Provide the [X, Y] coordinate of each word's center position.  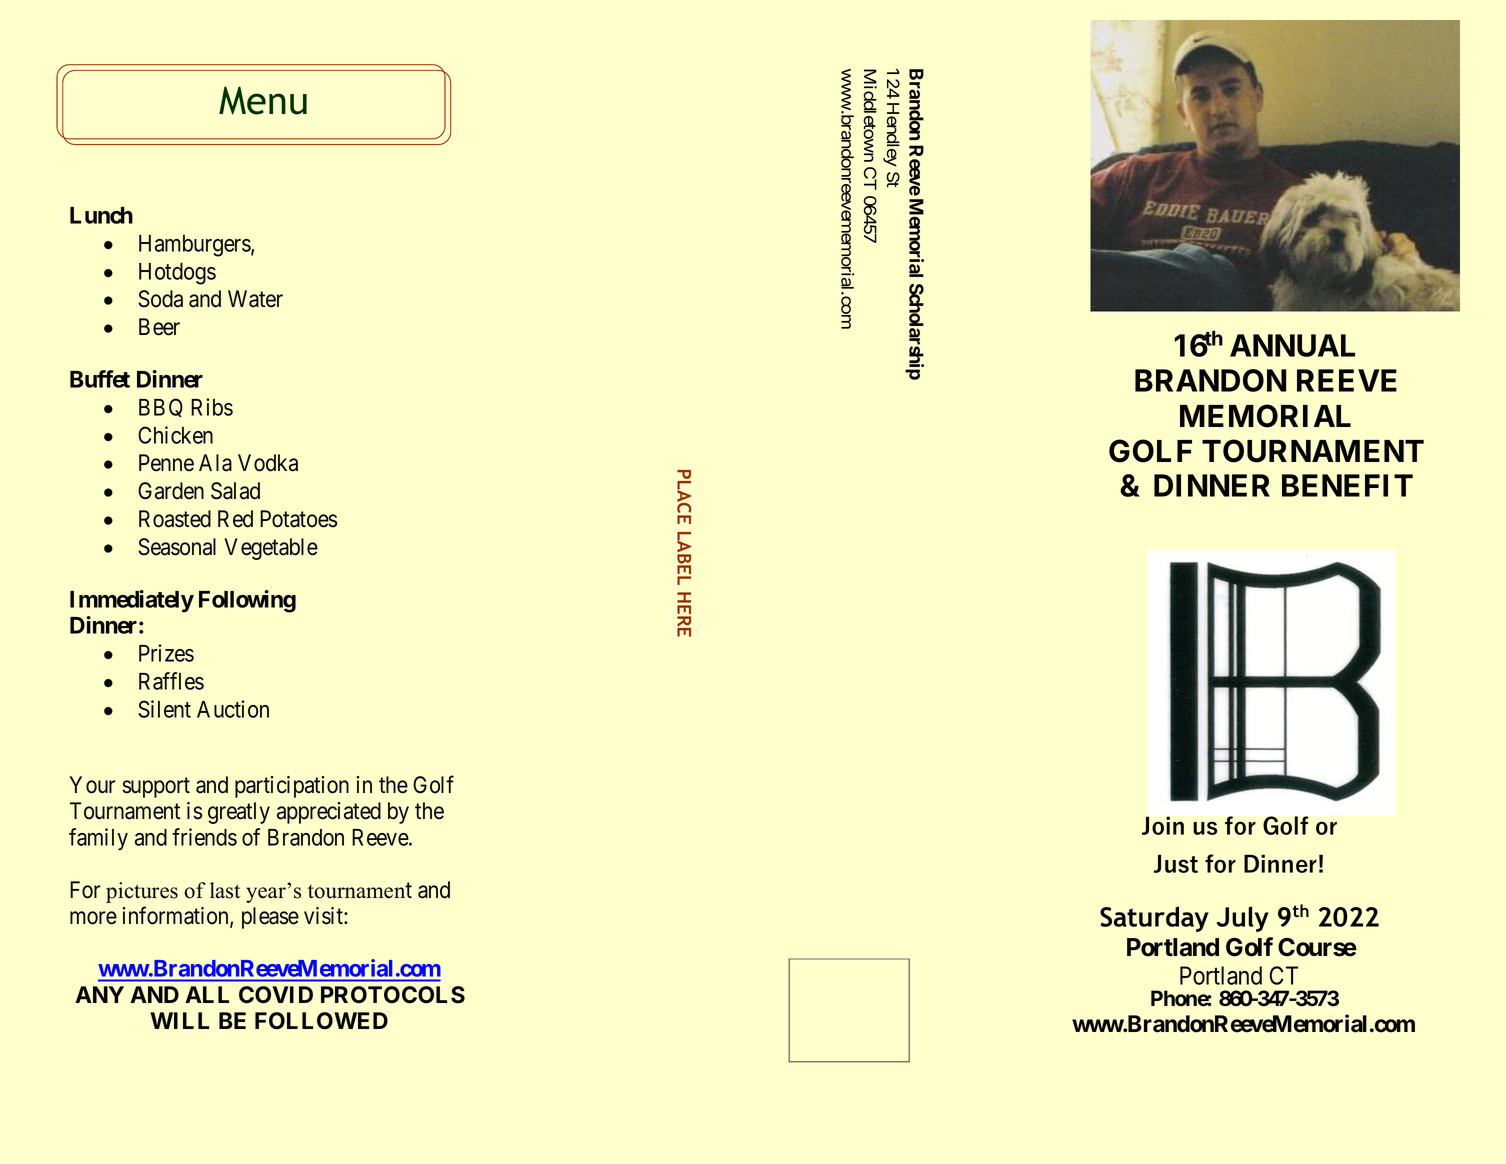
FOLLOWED [321, 1021]
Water [255, 299]
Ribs [212, 407]
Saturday [1154, 919]
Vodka [268, 463]
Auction [233, 709]
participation [292, 787]
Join [1163, 825]
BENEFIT [1347, 485]
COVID [276, 995]
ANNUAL [1292, 345]
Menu [263, 100]
